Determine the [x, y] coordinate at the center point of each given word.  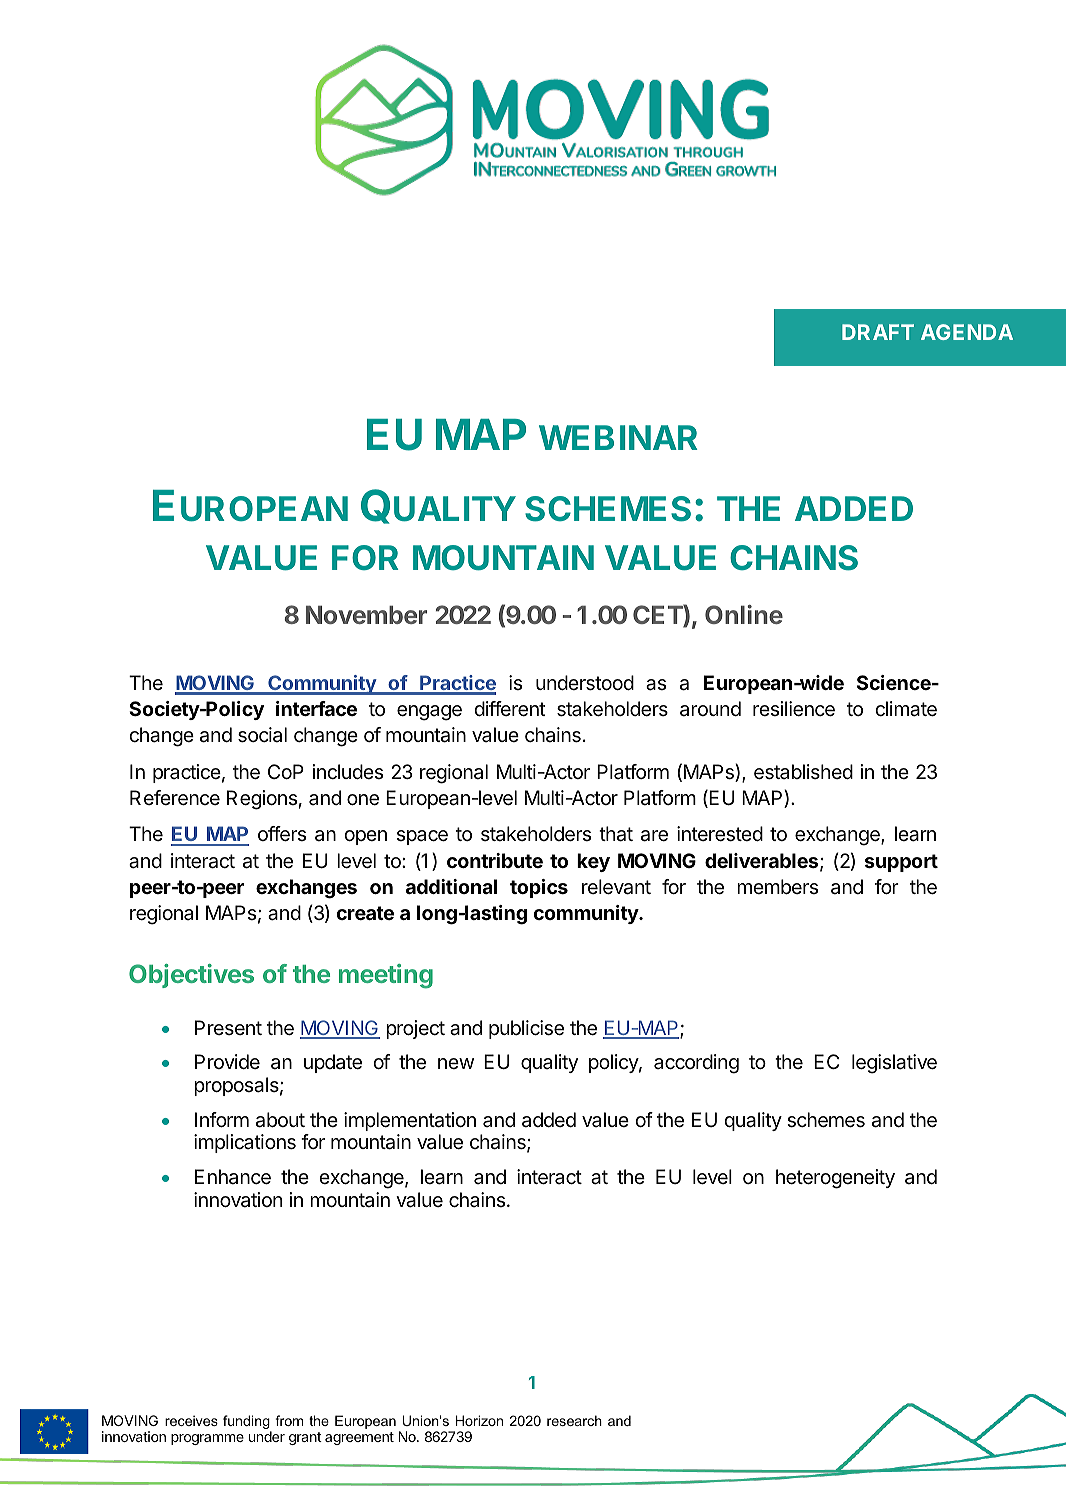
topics [539, 888]
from [289, 1420]
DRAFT [878, 332]
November [366, 614]
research [574, 1420]
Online [744, 614]
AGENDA [967, 332]
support [901, 863]
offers [282, 834]
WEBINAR [618, 437]
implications [245, 1143]
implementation [410, 1121]
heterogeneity [835, 1179]
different [510, 709]
